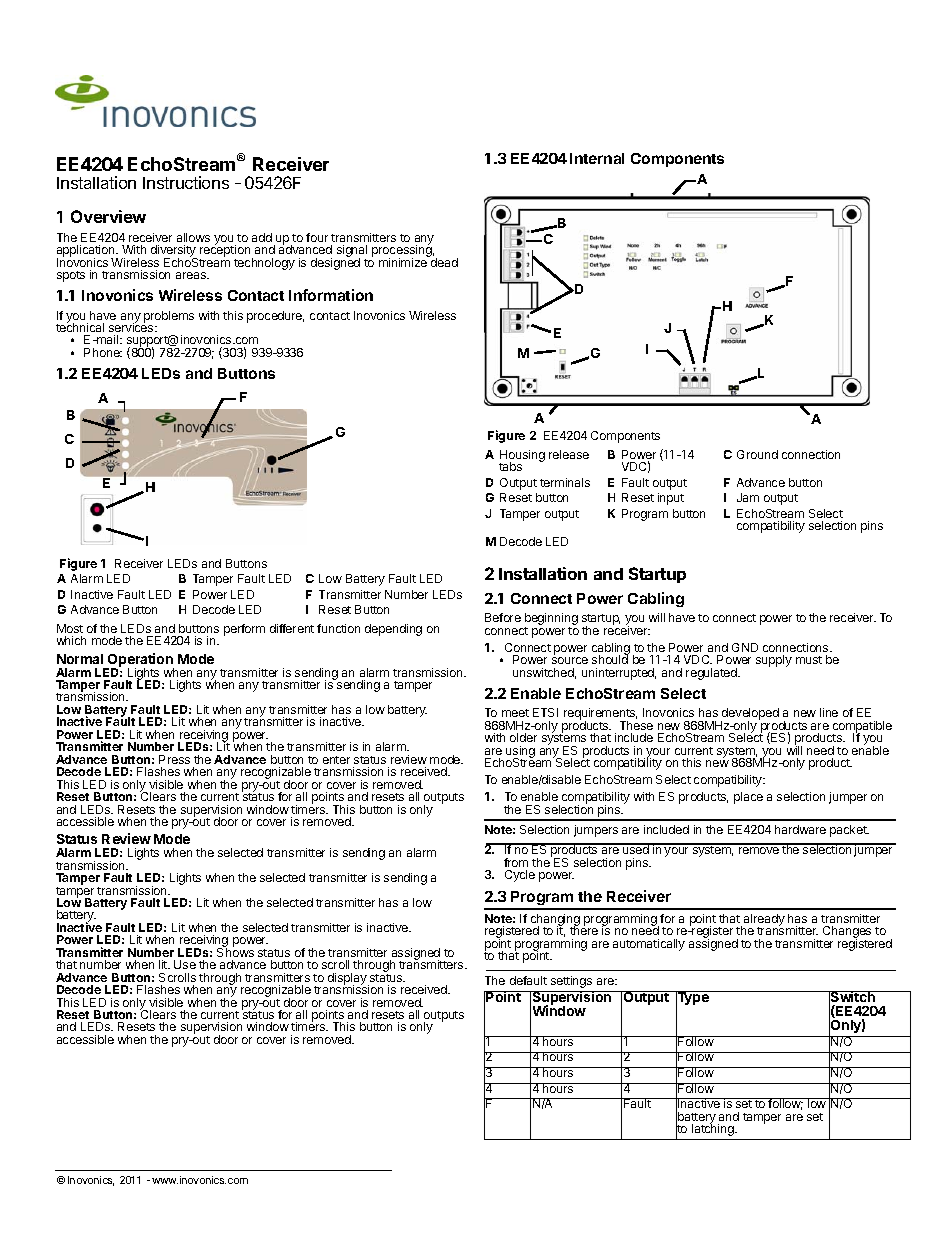  What do you see at coordinates (750, 715) in the screenshot?
I see `developed` at bounding box center [750, 715].
